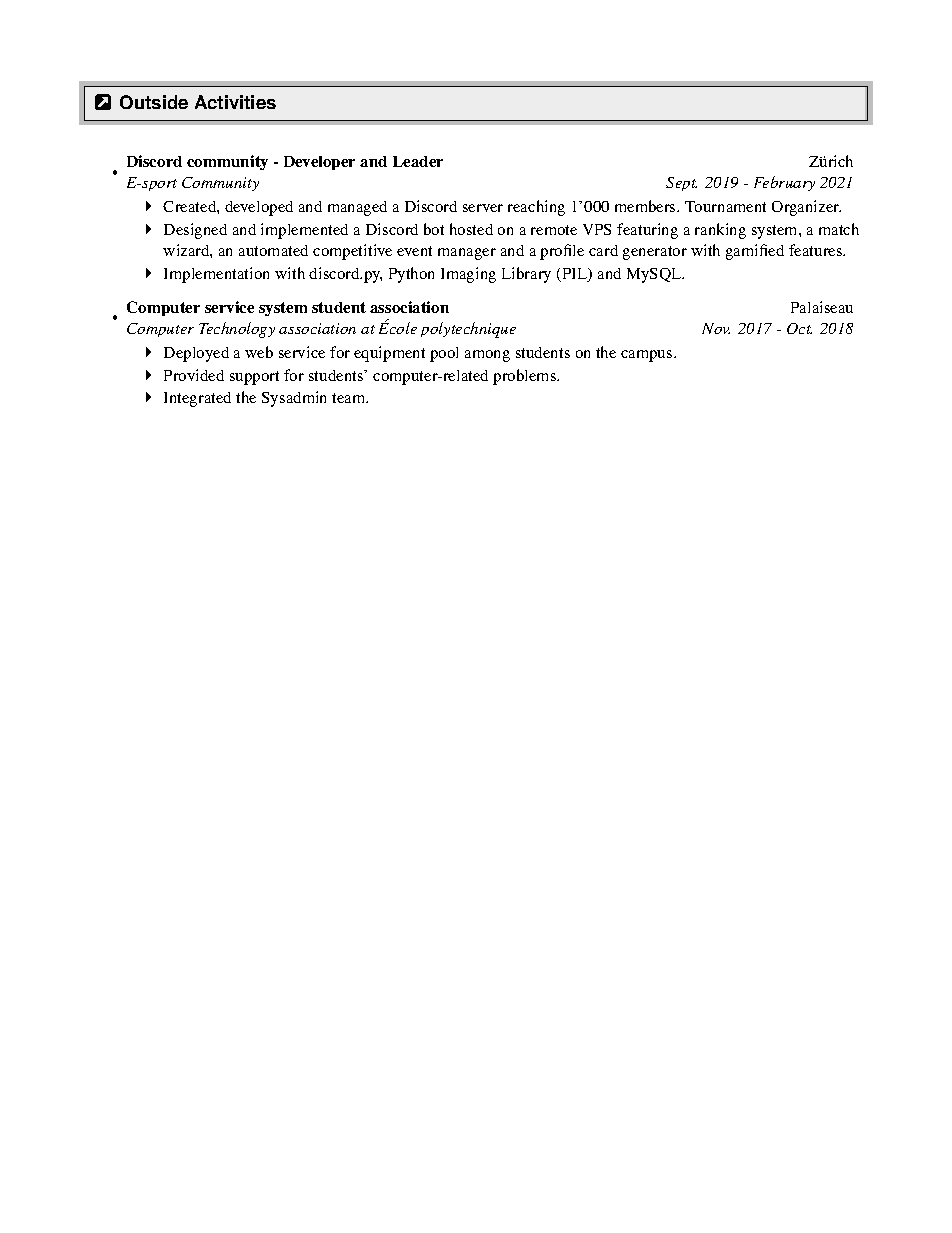 This screenshot has height=1233, width=952. What do you see at coordinates (720, 231) in the screenshot?
I see `ranking` at bounding box center [720, 231].
